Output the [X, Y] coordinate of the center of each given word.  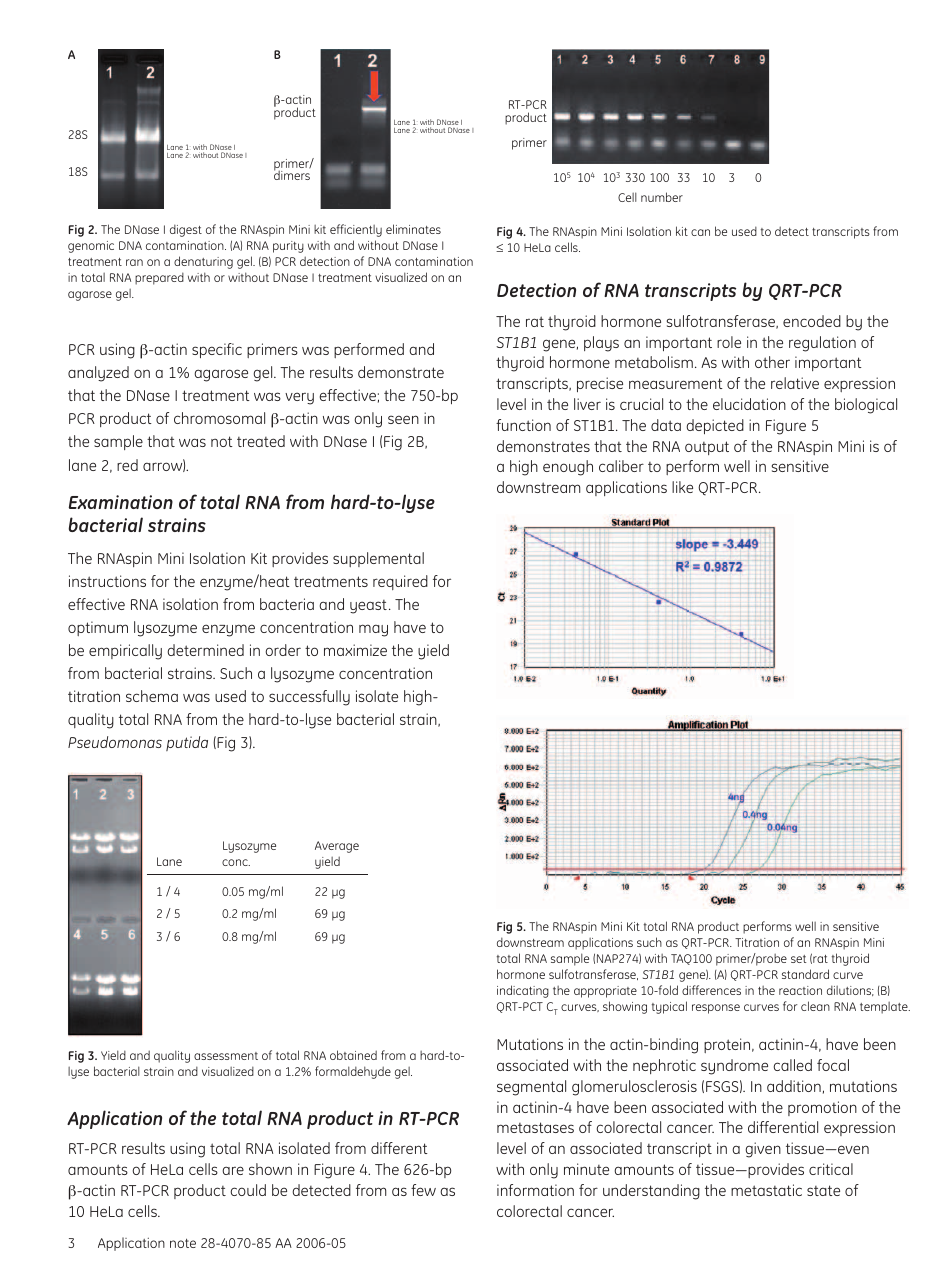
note [183, 1243]
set [798, 959]
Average [337, 847]
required [400, 582]
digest [186, 230]
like [682, 487]
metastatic [766, 1190]
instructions [107, 581]
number [662, 197]
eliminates [413, 229]
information [535, 1190]
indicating [523, 991]
